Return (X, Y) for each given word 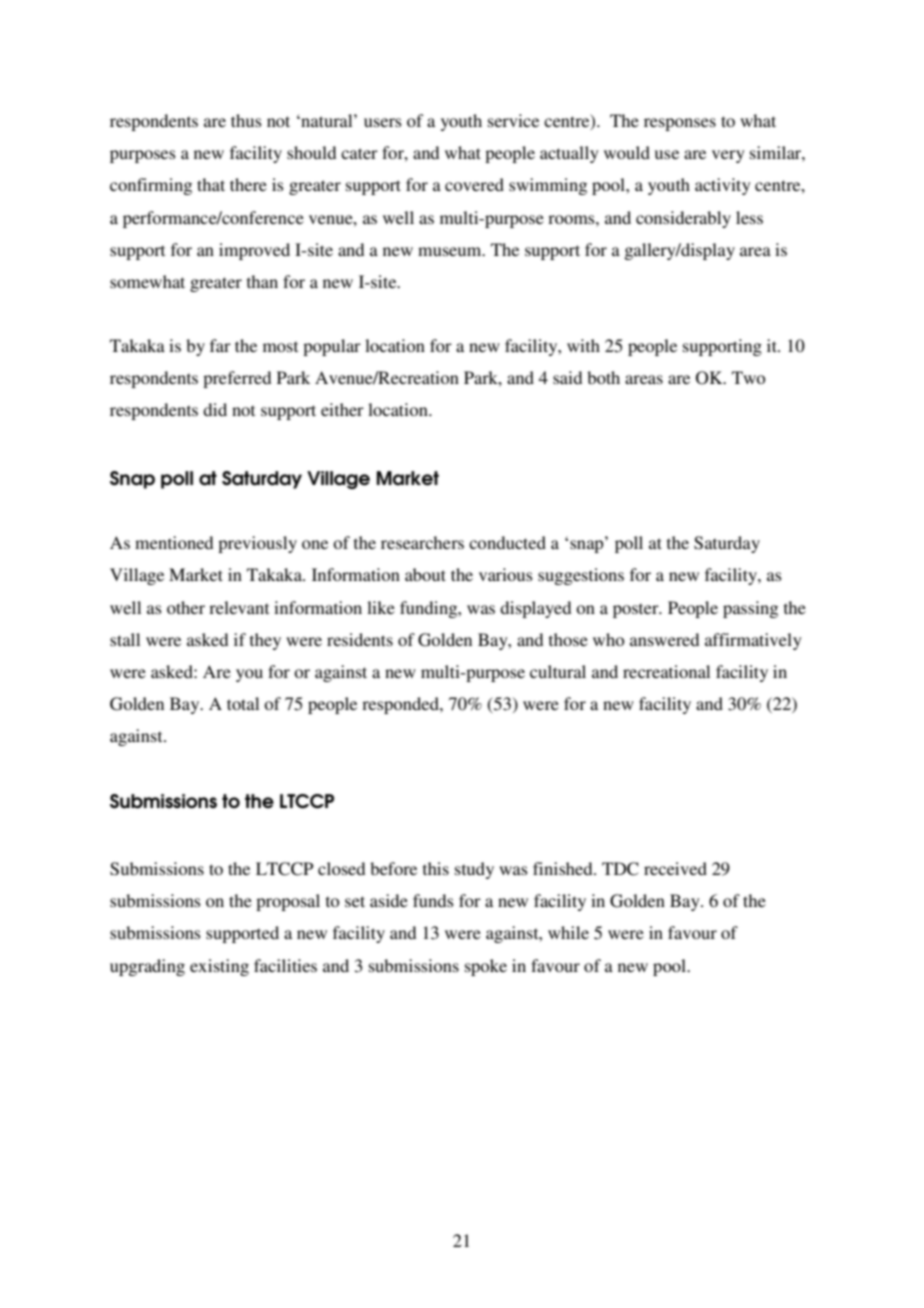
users (383, 122)
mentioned (174, 542)
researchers (422, 542)
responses (680, 124)
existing (219, 967)
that (211, 184)
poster (637, 610)
